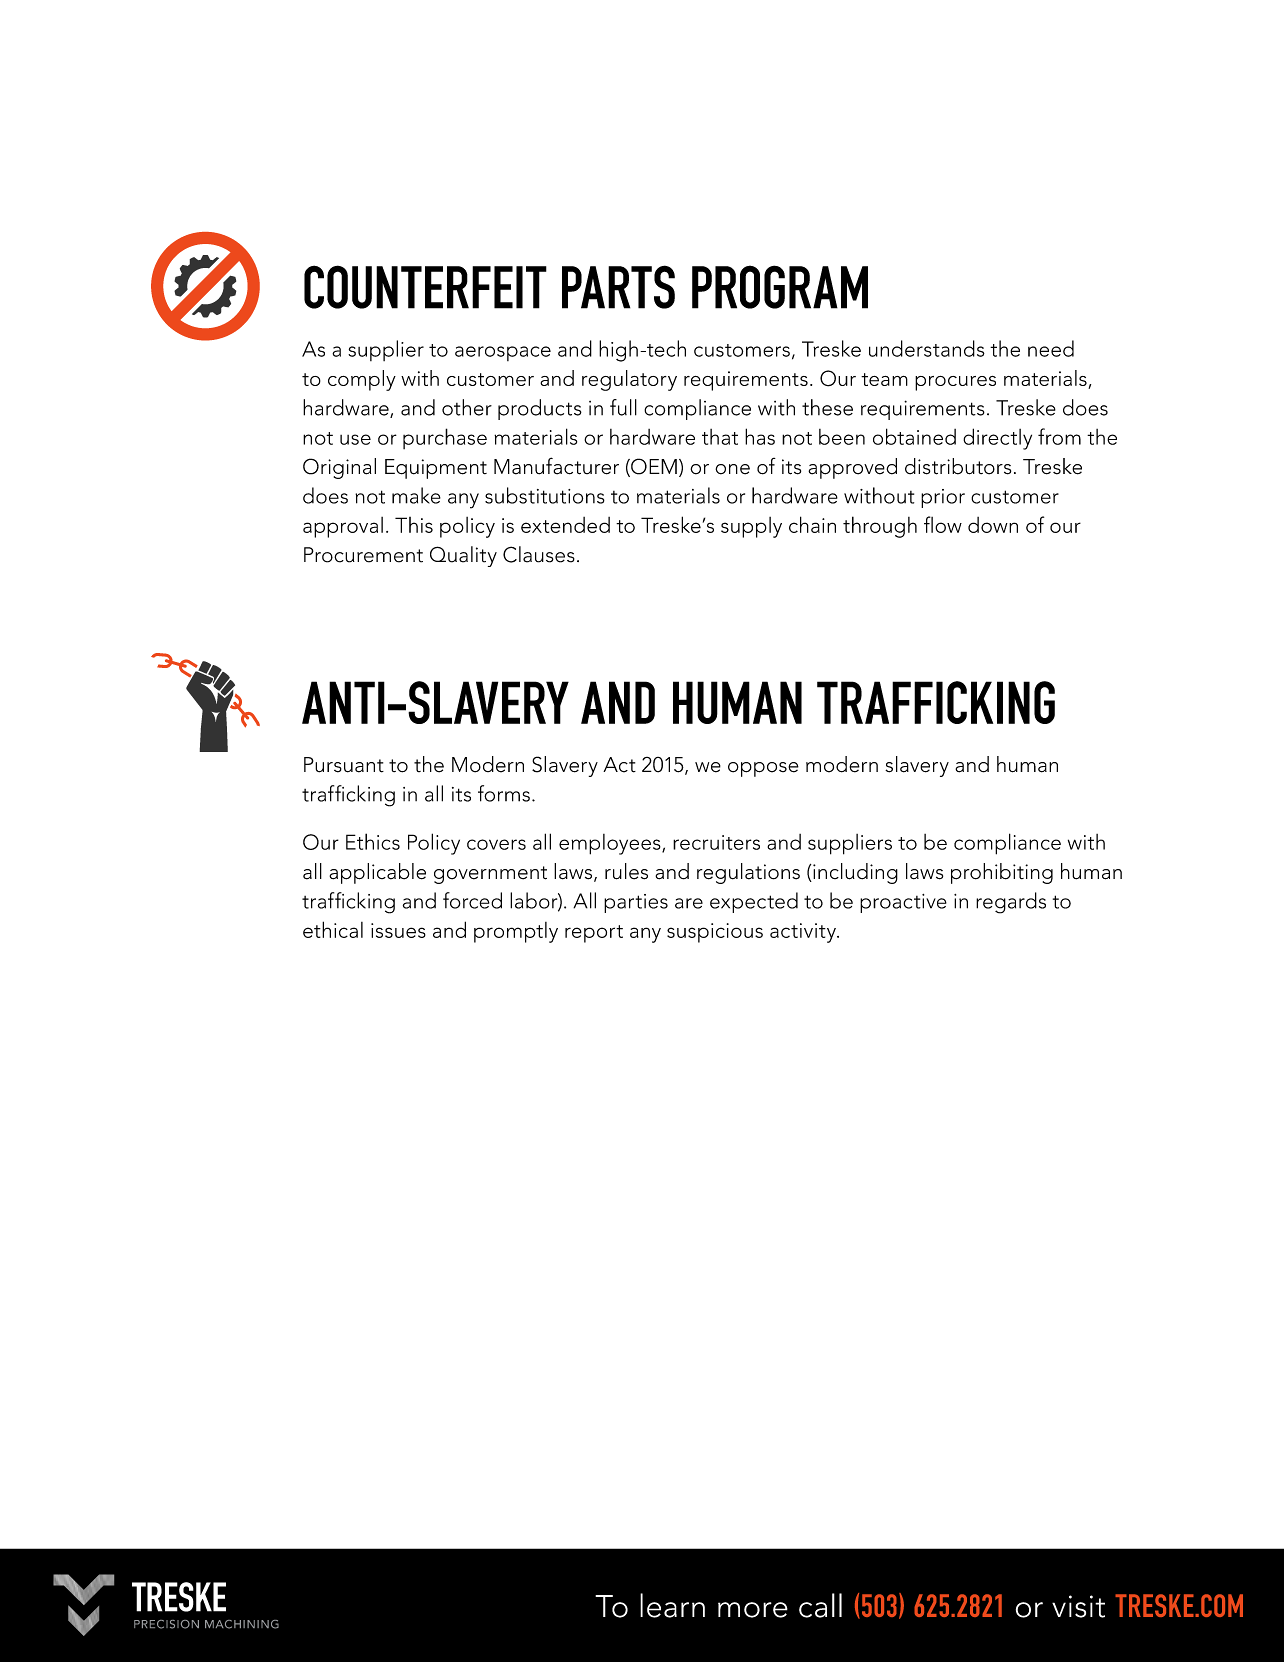  Describe the element at coordinates (516, 932) in the document. I see `promptly` at that location.
